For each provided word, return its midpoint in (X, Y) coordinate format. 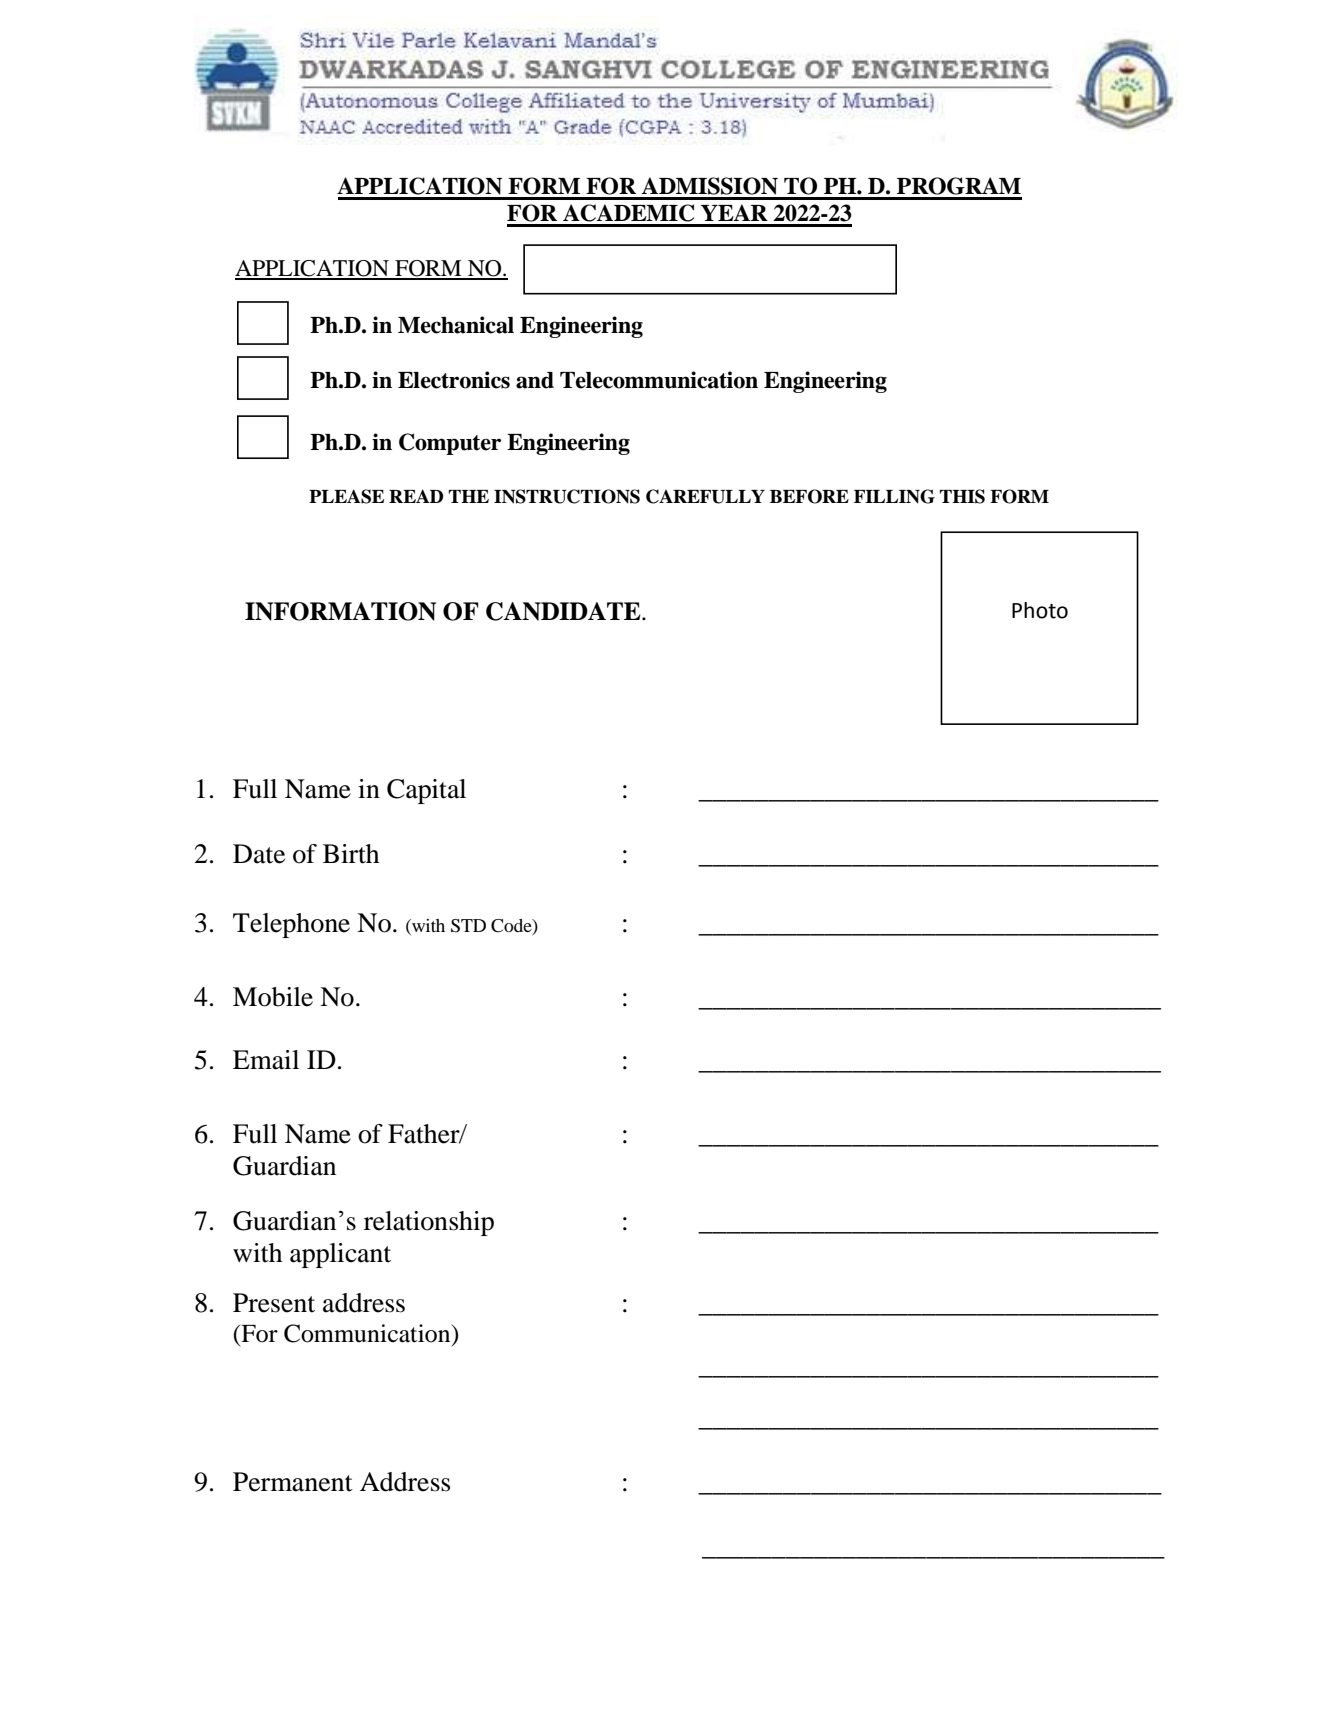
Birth (351, 854)
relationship (429, 1223)
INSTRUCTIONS (567, 496)
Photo (1040, 610)
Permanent (293, 1482)
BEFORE (809, 496)
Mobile (273, 997)
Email (266, 1060)
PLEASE (346, 496)
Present (274, 1303)
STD (468, 926)
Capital (426, 791)
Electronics (454, 380)
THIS (962, 496)
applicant (340, 1255)
